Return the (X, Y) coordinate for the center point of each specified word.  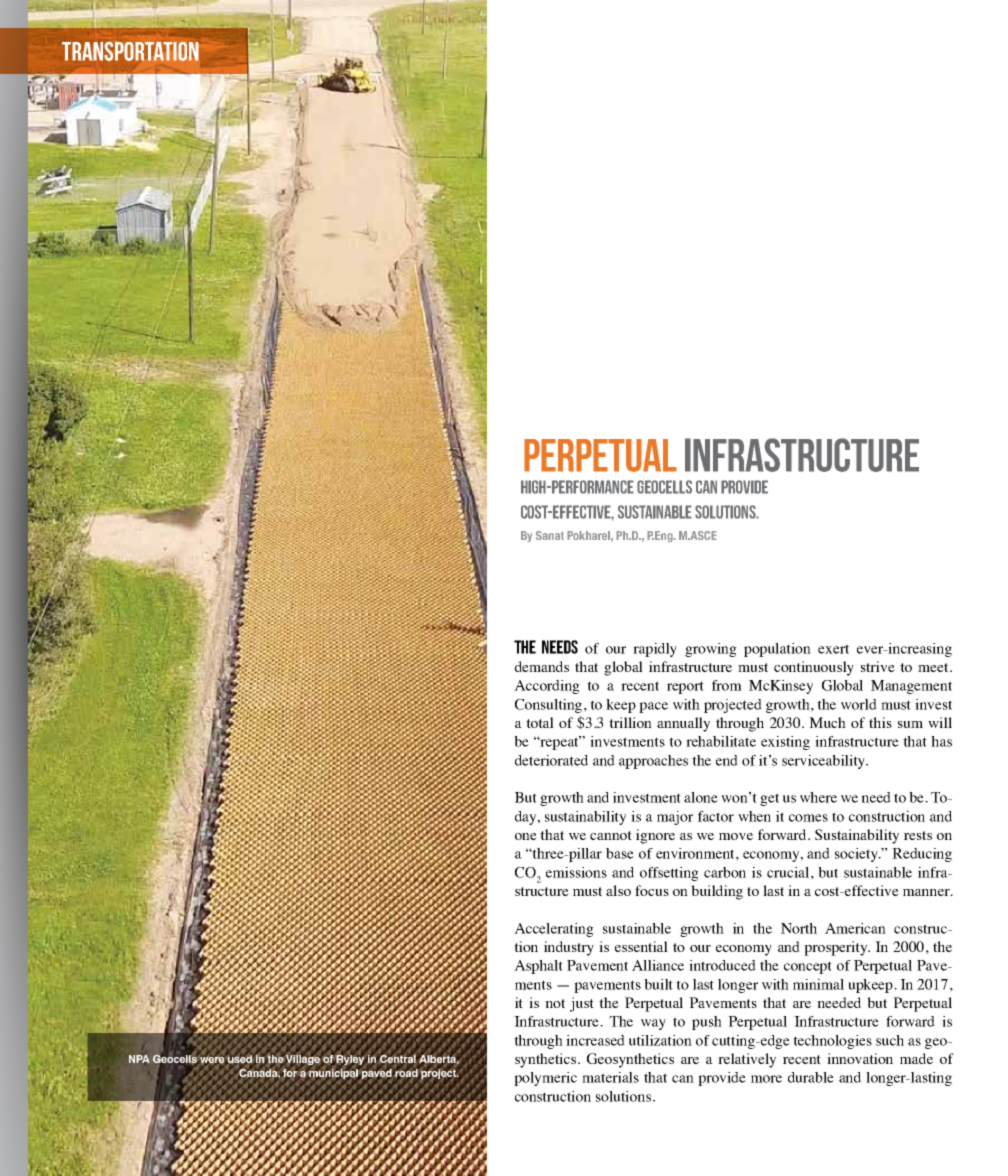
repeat (560, 743)
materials (610, 1077)
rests (918, 835)
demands (542, 666)
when (754, 816)
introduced (722, 965)
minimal (818, 984)
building (717, 892)
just (582, 1004)
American (855, 928)
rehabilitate (721, 741)
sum (910, 724)
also (618, 890)
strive (878, 666)
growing (711, 650)
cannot (611, 835)
